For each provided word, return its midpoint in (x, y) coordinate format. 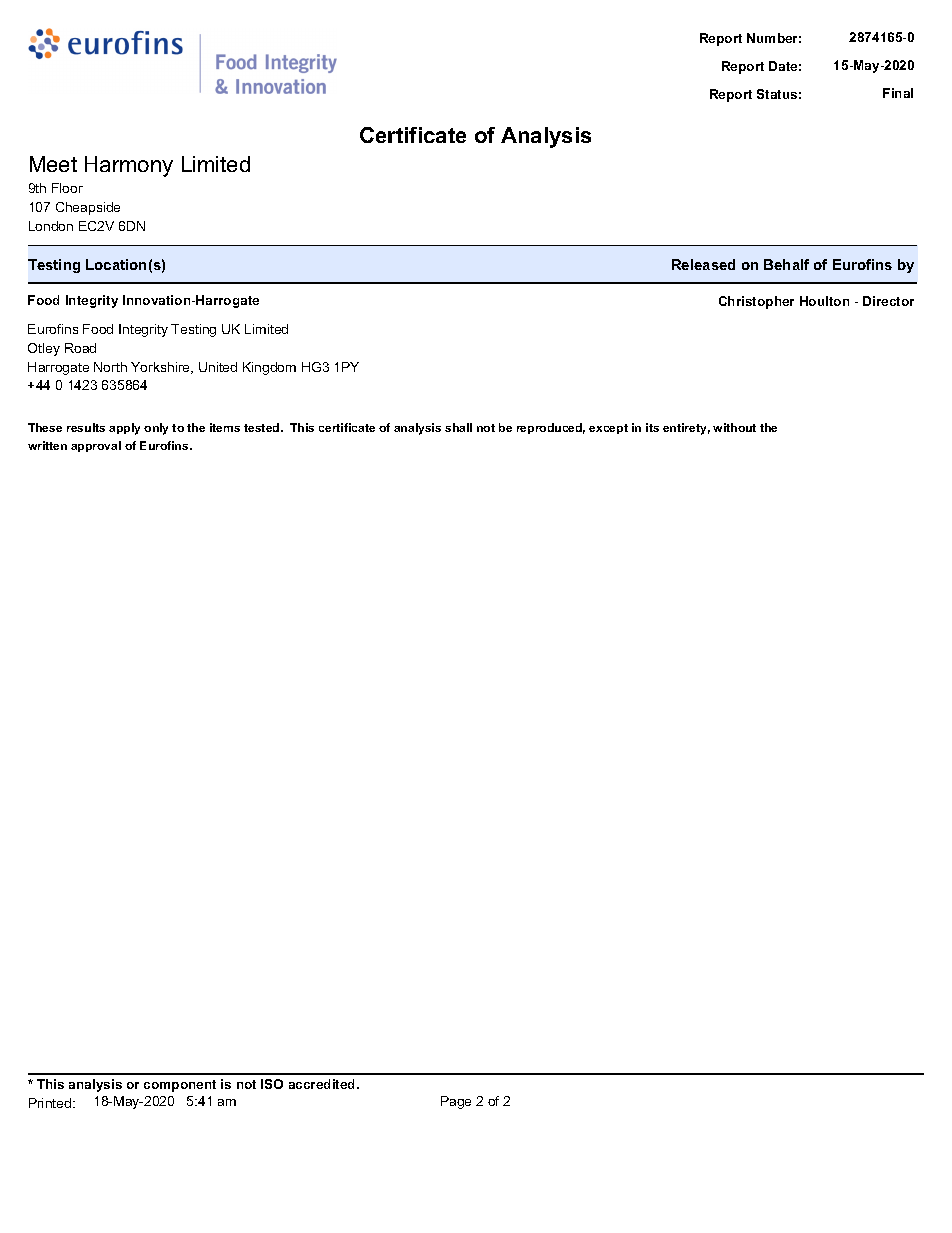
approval (96, 446)
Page (456, 1102)
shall (458, 427)
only (156, 429)
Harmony (129, 166)
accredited (323, 1084)
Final (898, 93)
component (180, 1086)
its (652, 427)
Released (703, 264)
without (734, 427)
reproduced (551, 428)
